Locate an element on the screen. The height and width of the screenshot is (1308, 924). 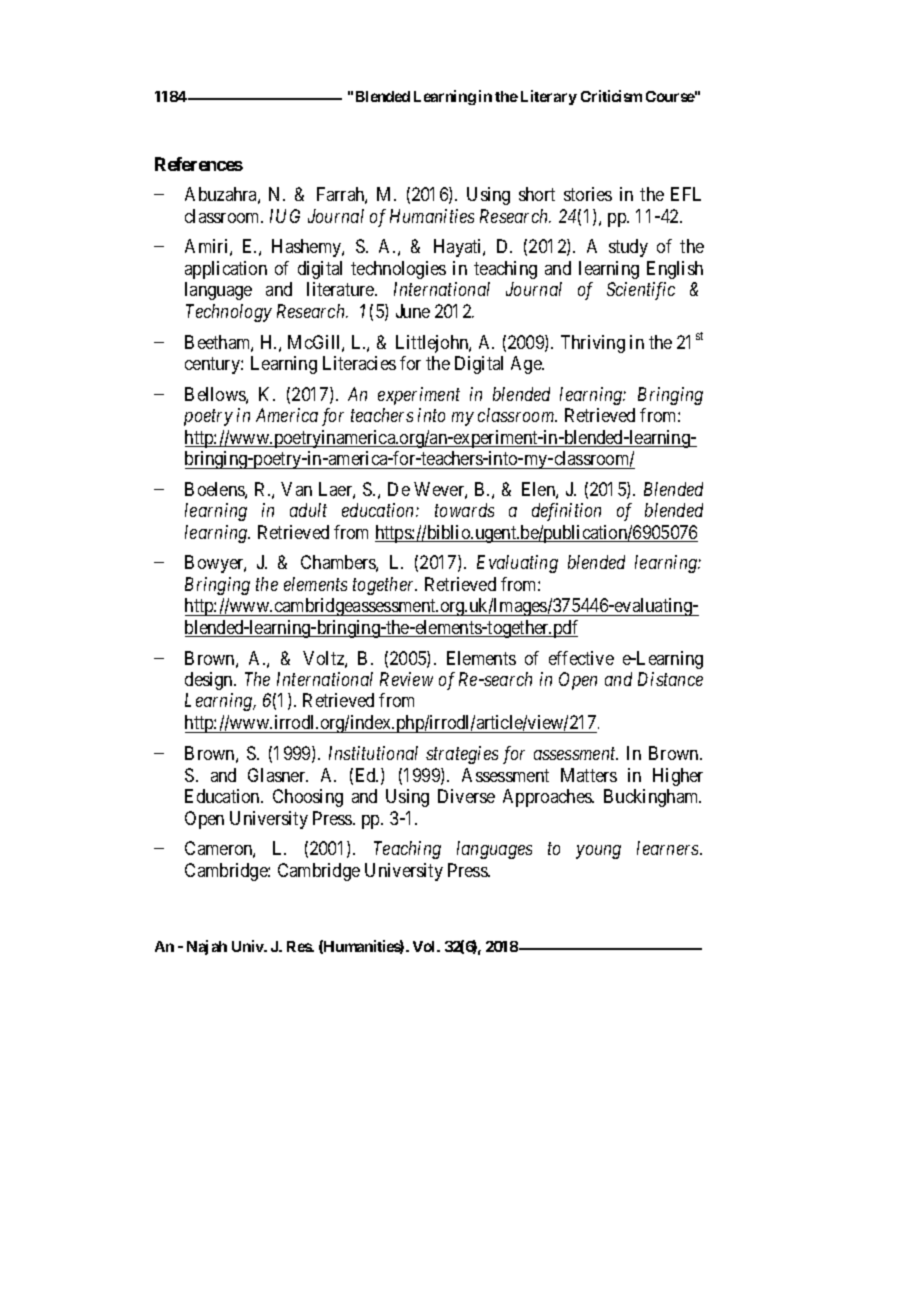
References is located at coordinates (199, 164).
